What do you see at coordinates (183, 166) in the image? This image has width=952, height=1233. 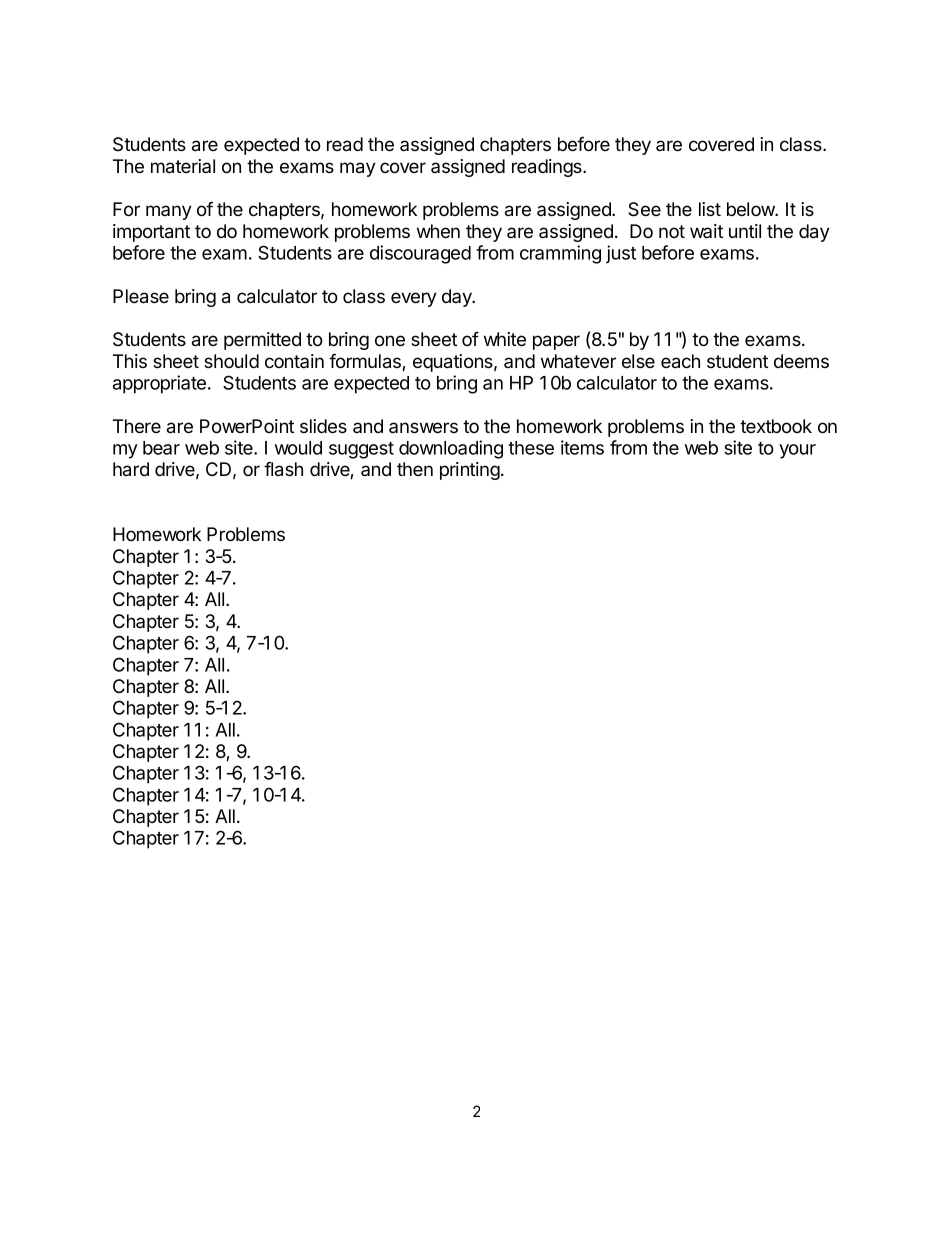 I see `material` at bounding box center [183, 166].
